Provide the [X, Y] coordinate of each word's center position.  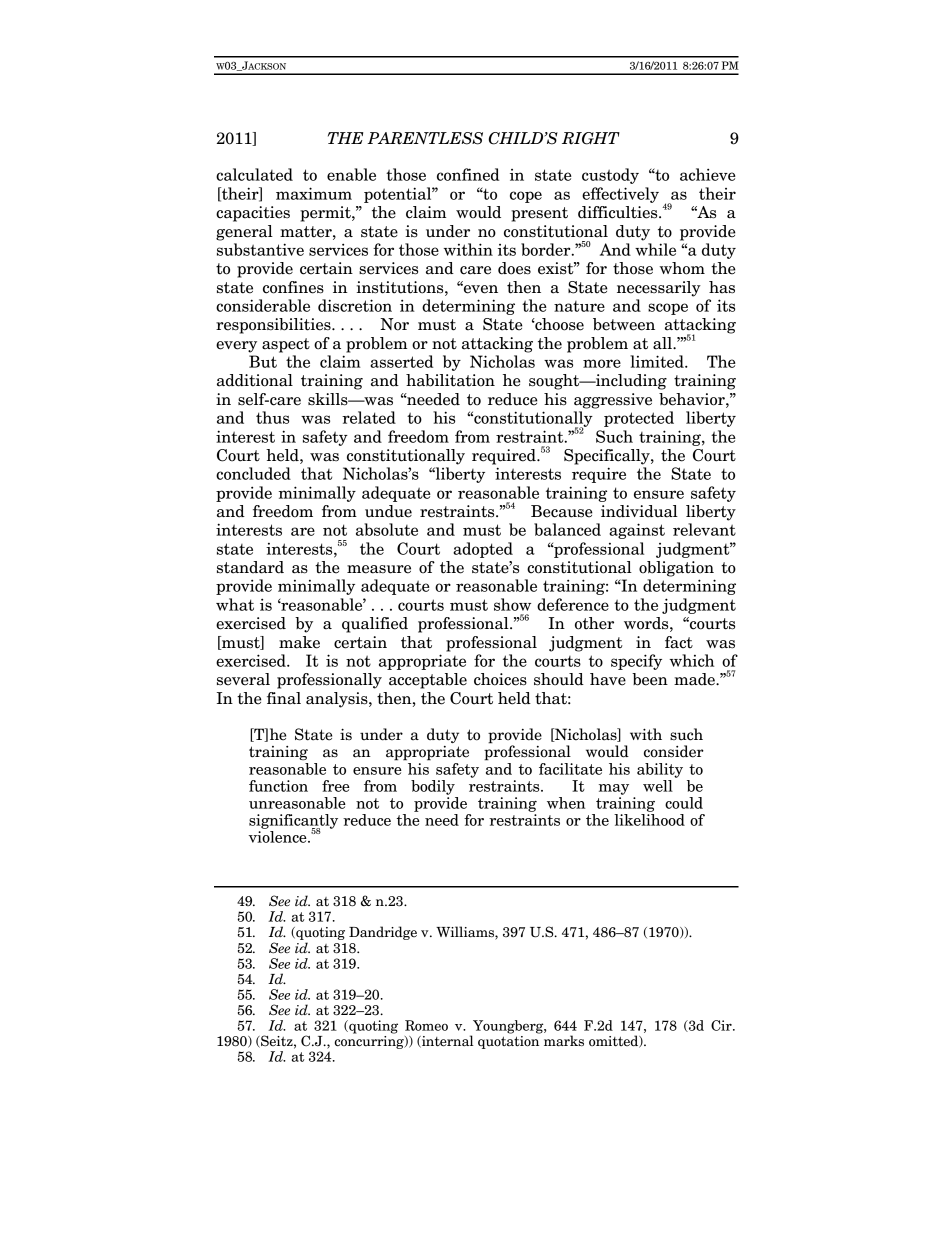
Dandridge [383, 933]
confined [468, 174]
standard [250, 567]
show [512, 604]
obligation [676, 569]
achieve [708, 174]
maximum [314, 193]
